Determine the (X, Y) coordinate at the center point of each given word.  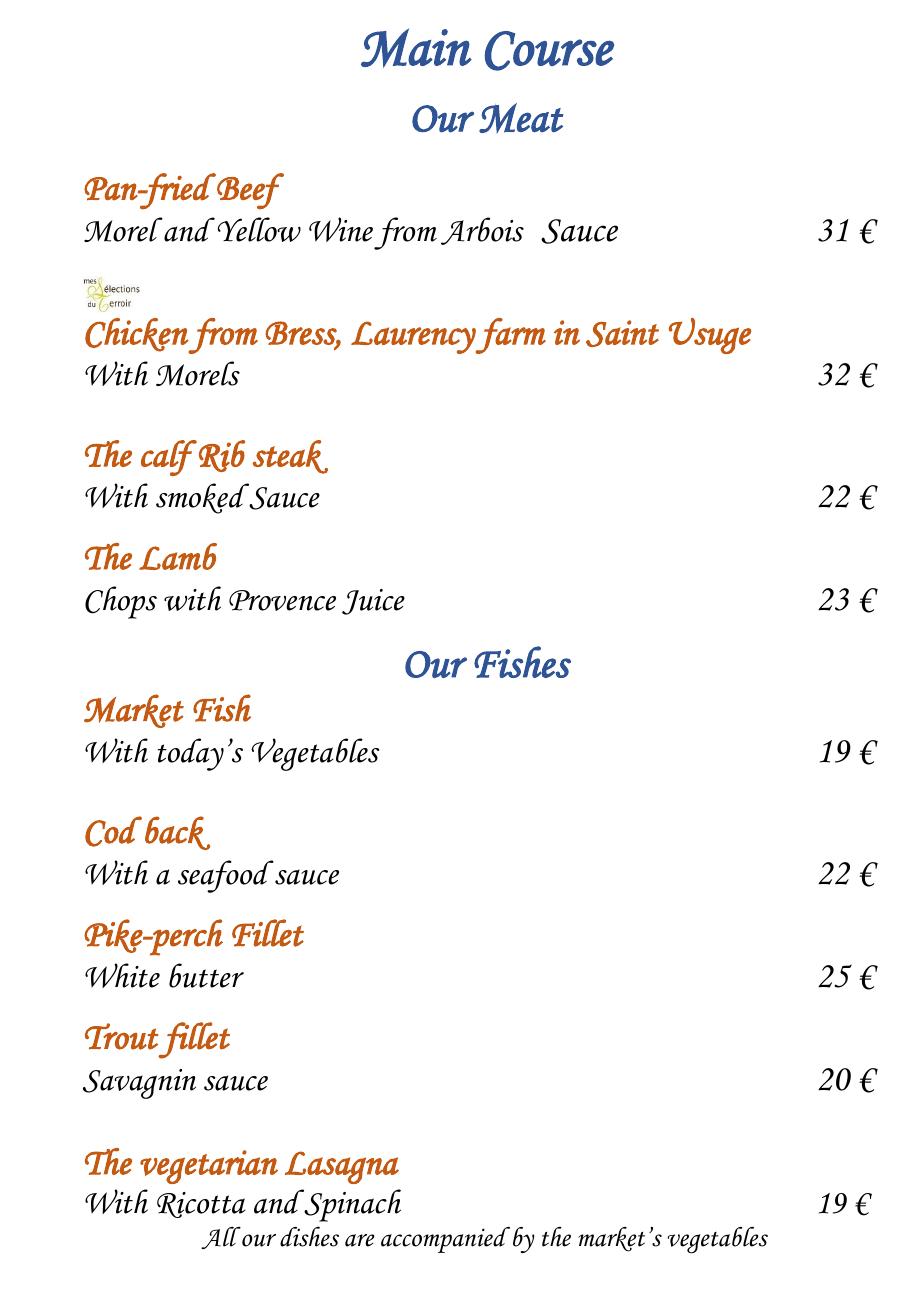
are (360, 1240)
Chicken (137, 335)
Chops (121, 602)
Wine (341, 229)
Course (549, 51)
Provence (282, 600)
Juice (373, 602)
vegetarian (209, 1167)
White (122, 975)
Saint (622, 333)
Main (416, 48)
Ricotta (201, 1205)
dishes (309, 1236)
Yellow (259, 229)
